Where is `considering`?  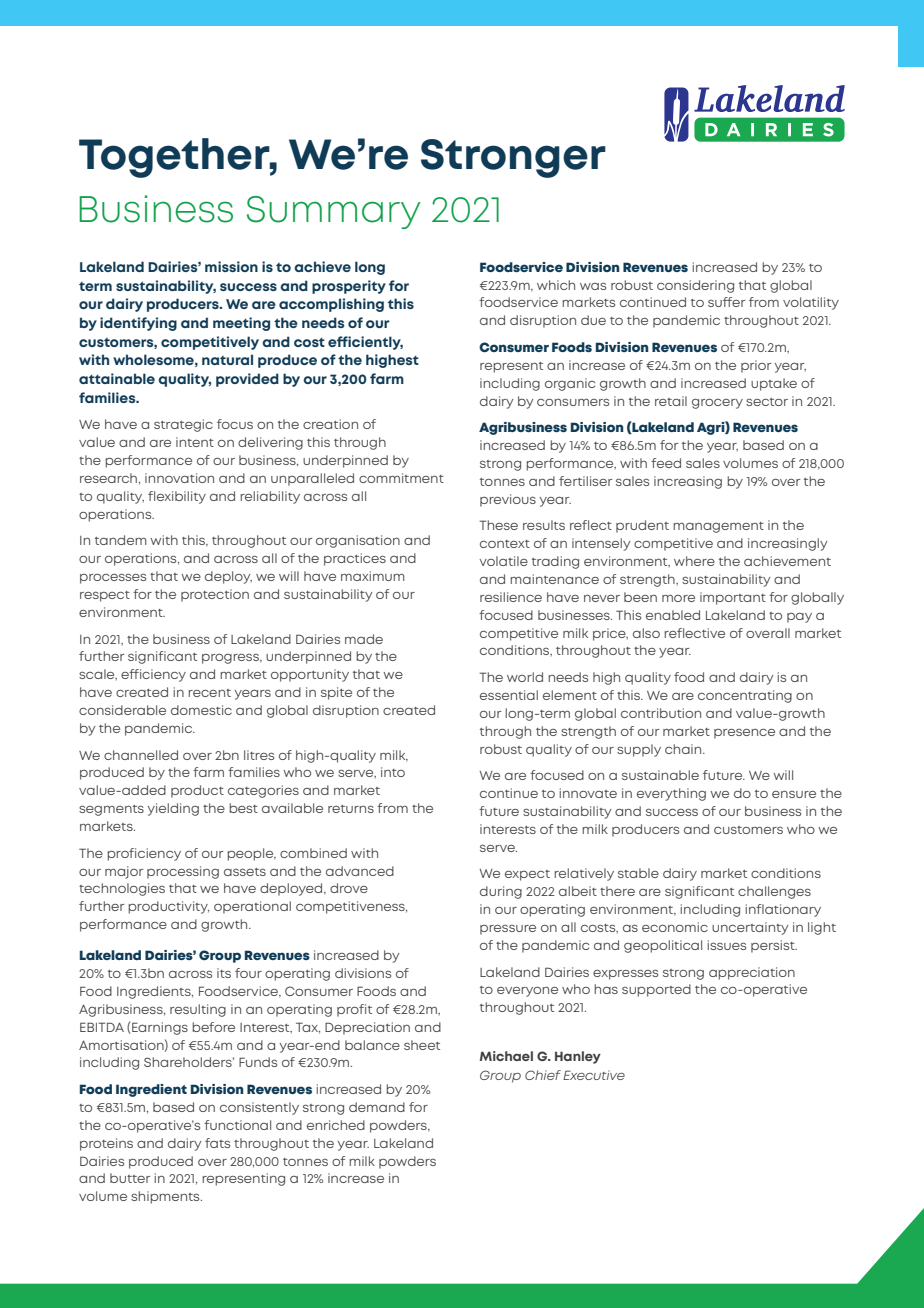
considering is located at coordinates (695, 286).
